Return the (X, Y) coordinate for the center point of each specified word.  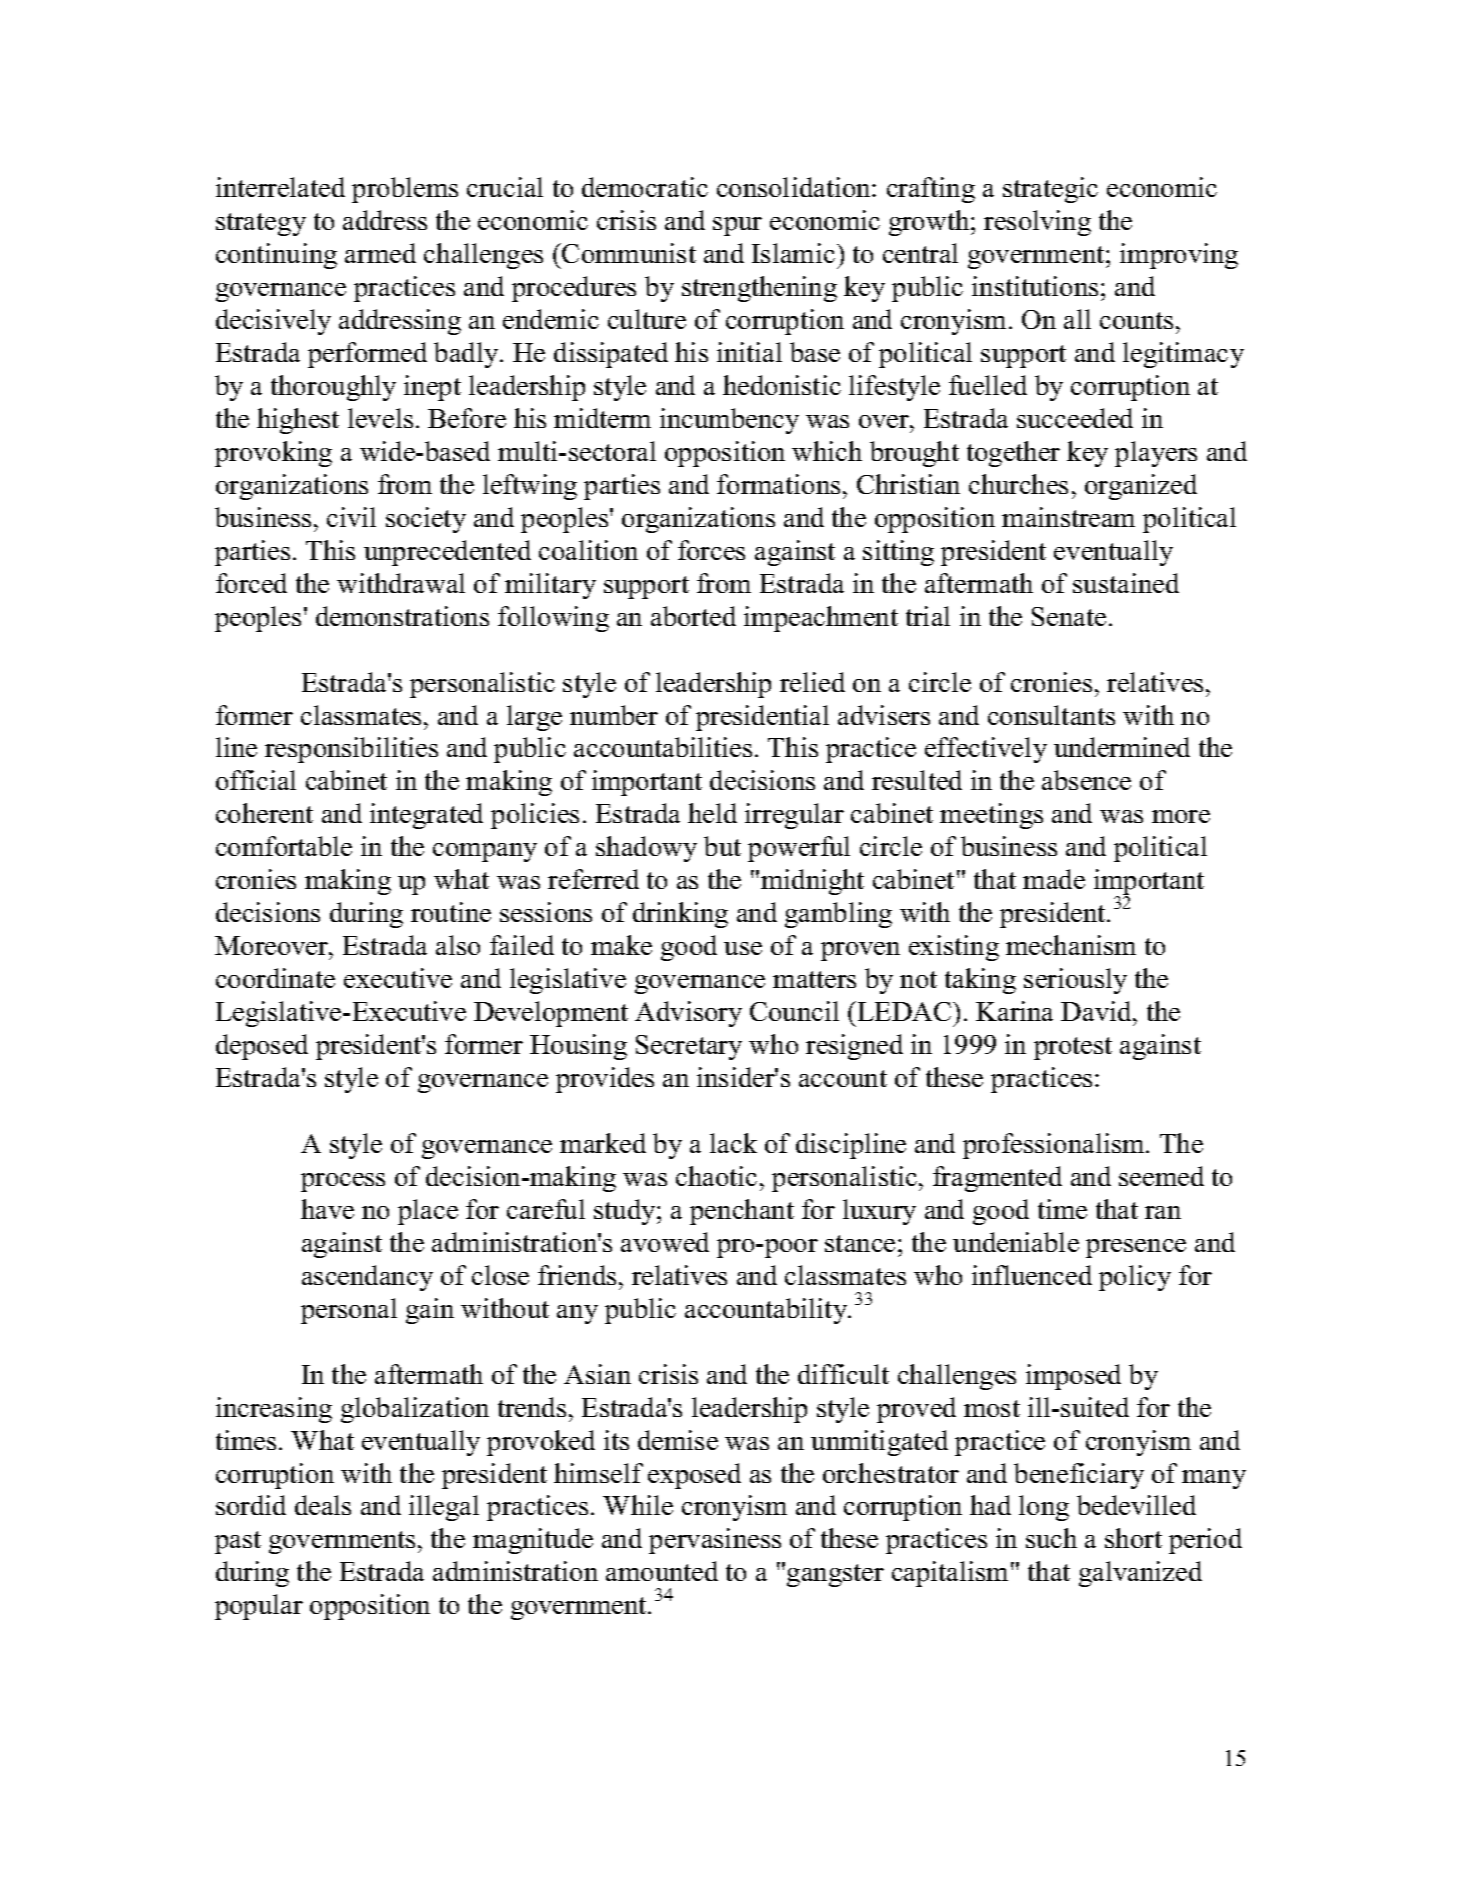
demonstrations (402, 616)
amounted (662, 1571)
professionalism (1055, 1146)
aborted (693, 616)
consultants (1051, 715)
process (343, 1182)
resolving (1037, 223)
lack (733, 1143)
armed (380, 253)
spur (737, 226)
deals (323, 1505)
